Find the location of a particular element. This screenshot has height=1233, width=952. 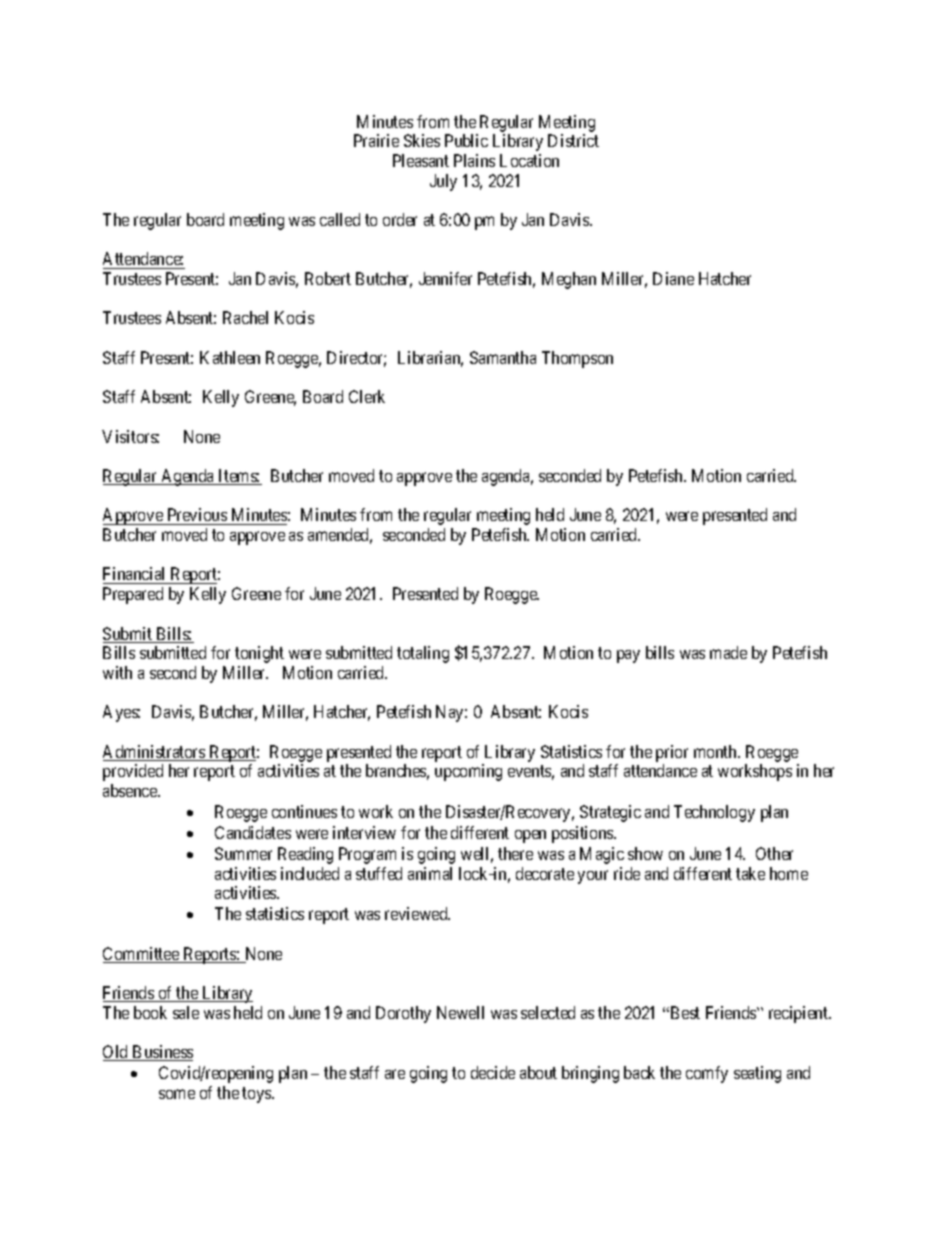

District is located at coordinates (573, 140).
